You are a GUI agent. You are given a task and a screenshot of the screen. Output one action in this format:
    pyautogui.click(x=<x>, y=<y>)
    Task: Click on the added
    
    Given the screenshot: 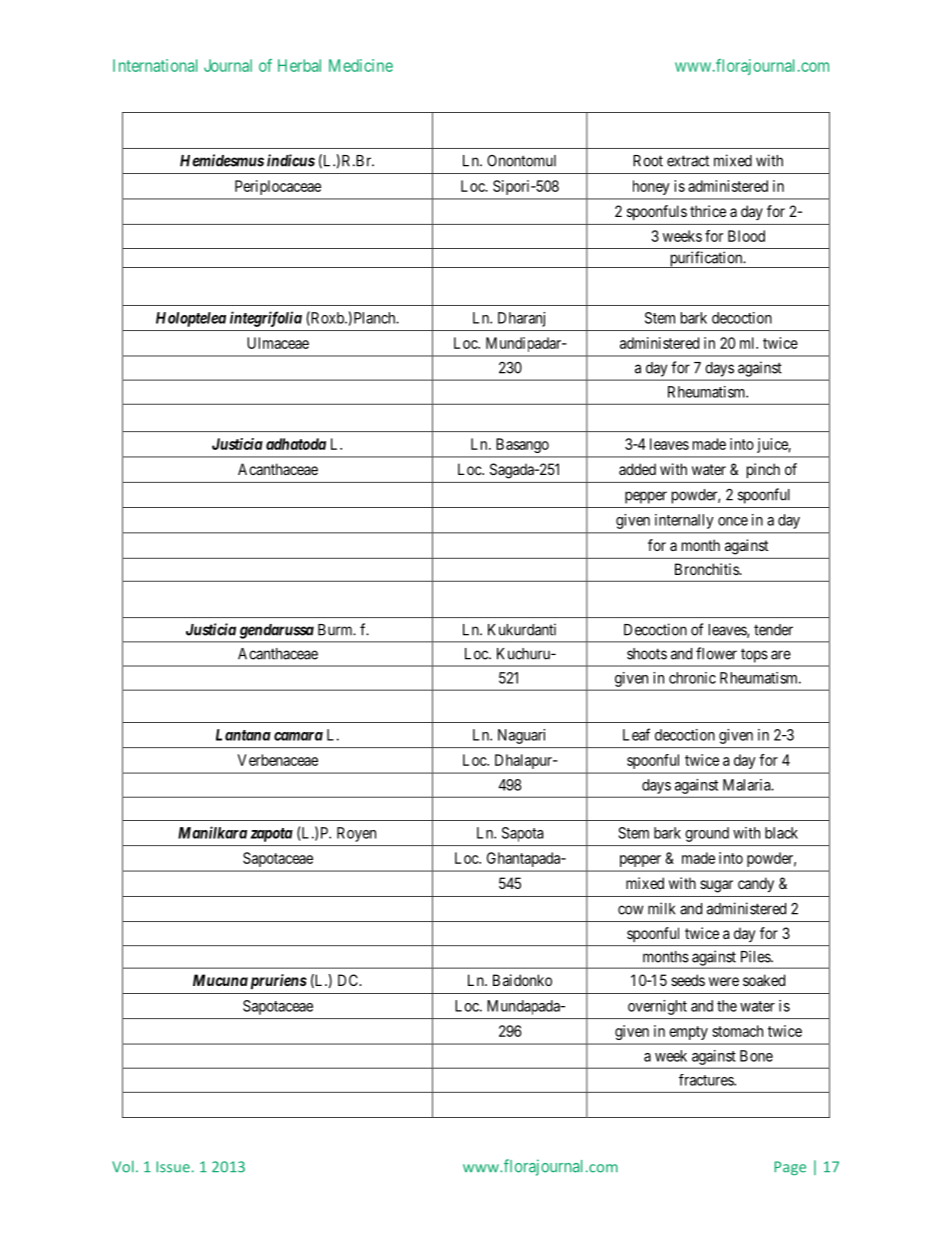 What is the action you would take?
    pyautogui.click(x=637, y=469)
